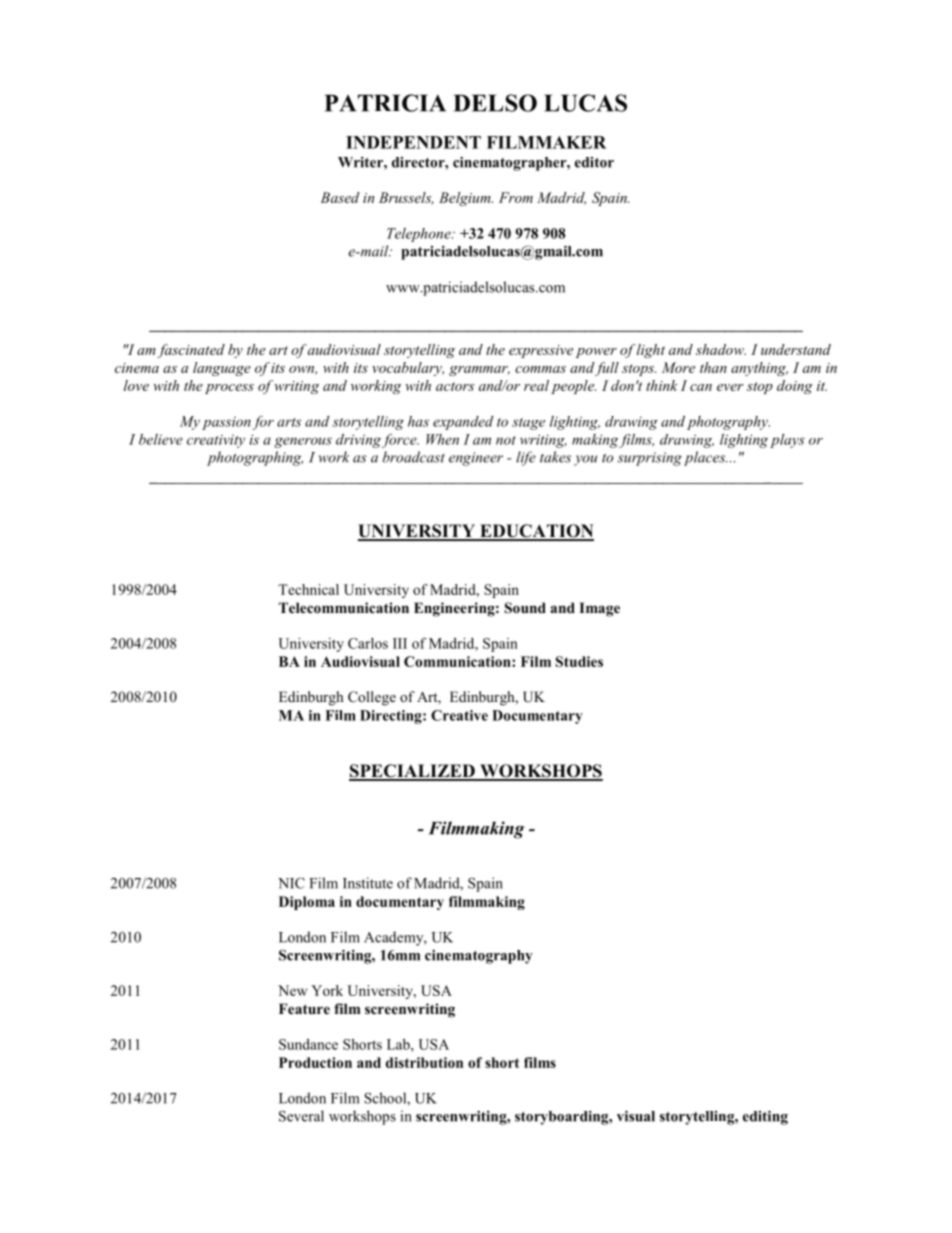 The height and width of the screenshot is (1233, 952). What do you see at coordinates (413, 772) in the screenshot?
I see `SPECIALIZED` at bounding box center [413, 772].
